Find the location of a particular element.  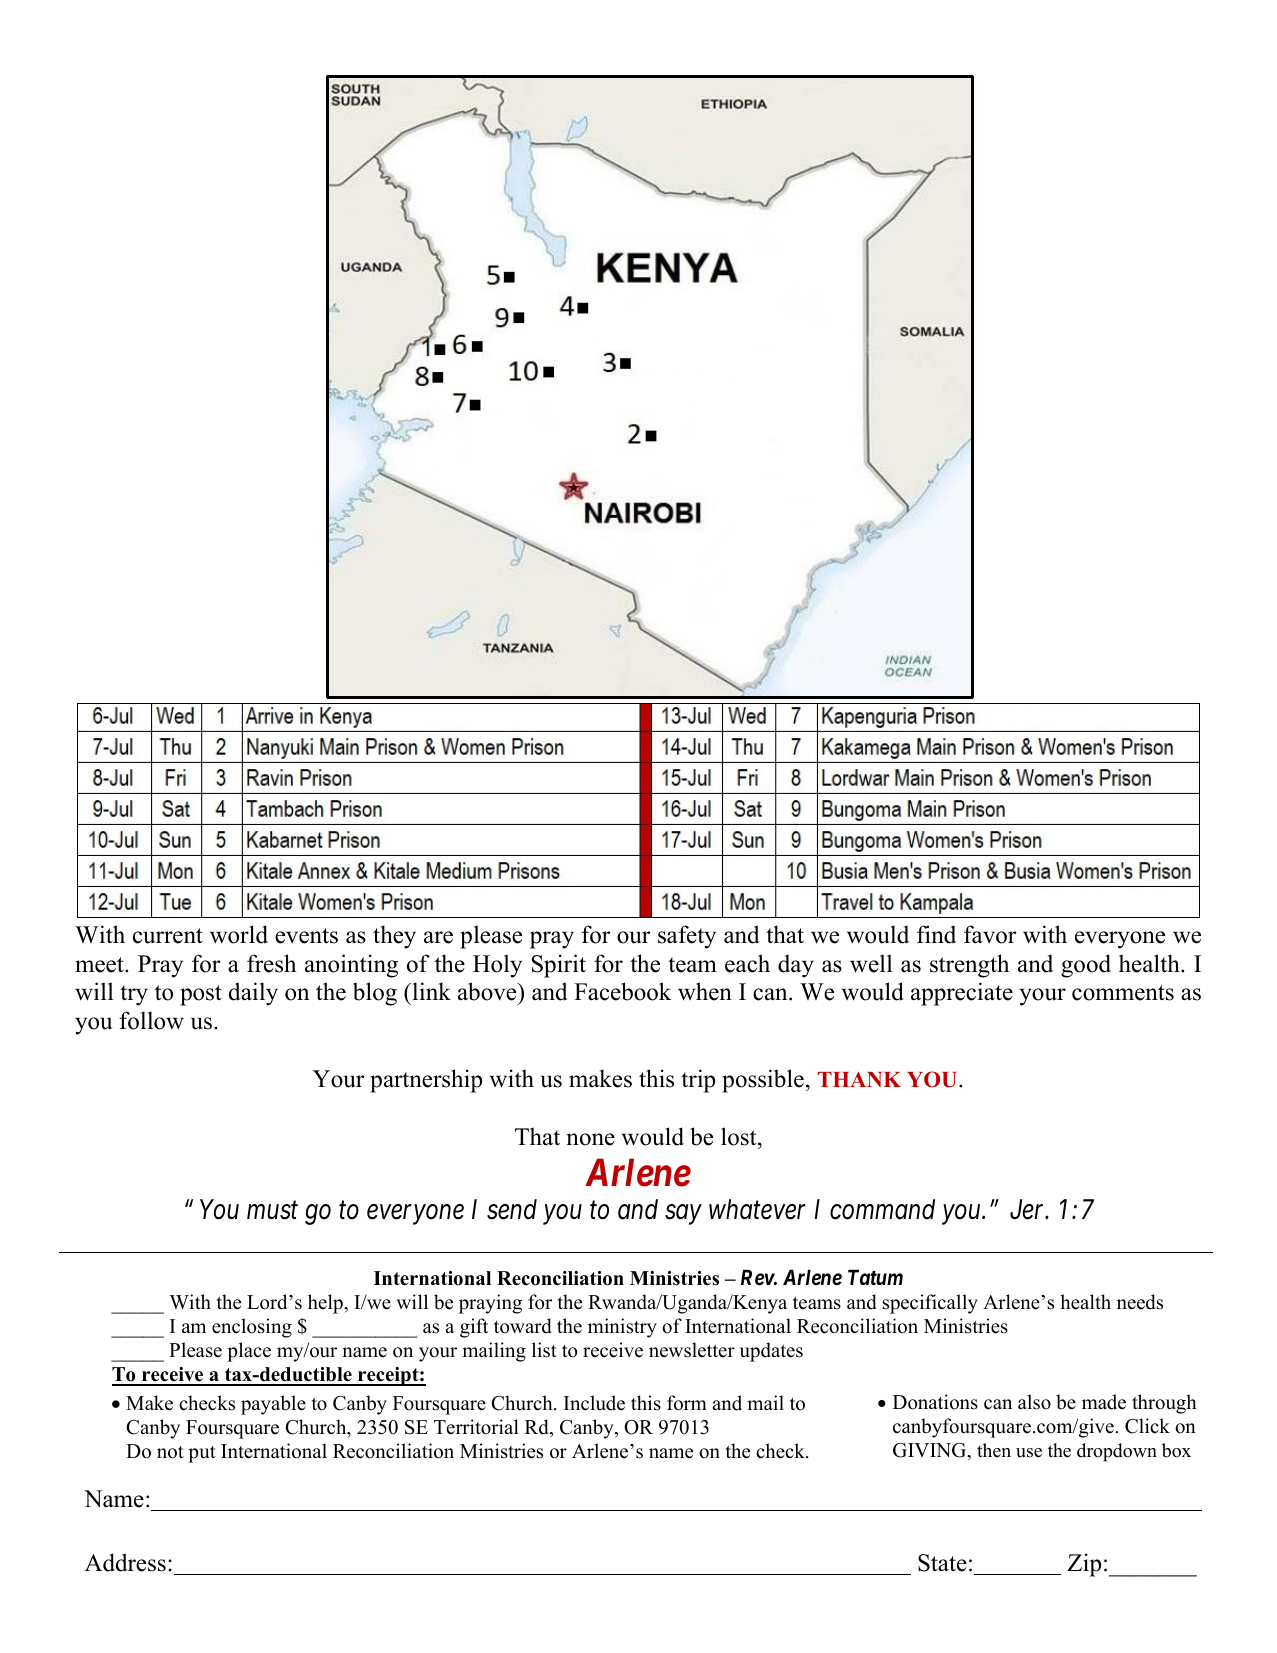

fresh is located at coordinates (271, 963).
